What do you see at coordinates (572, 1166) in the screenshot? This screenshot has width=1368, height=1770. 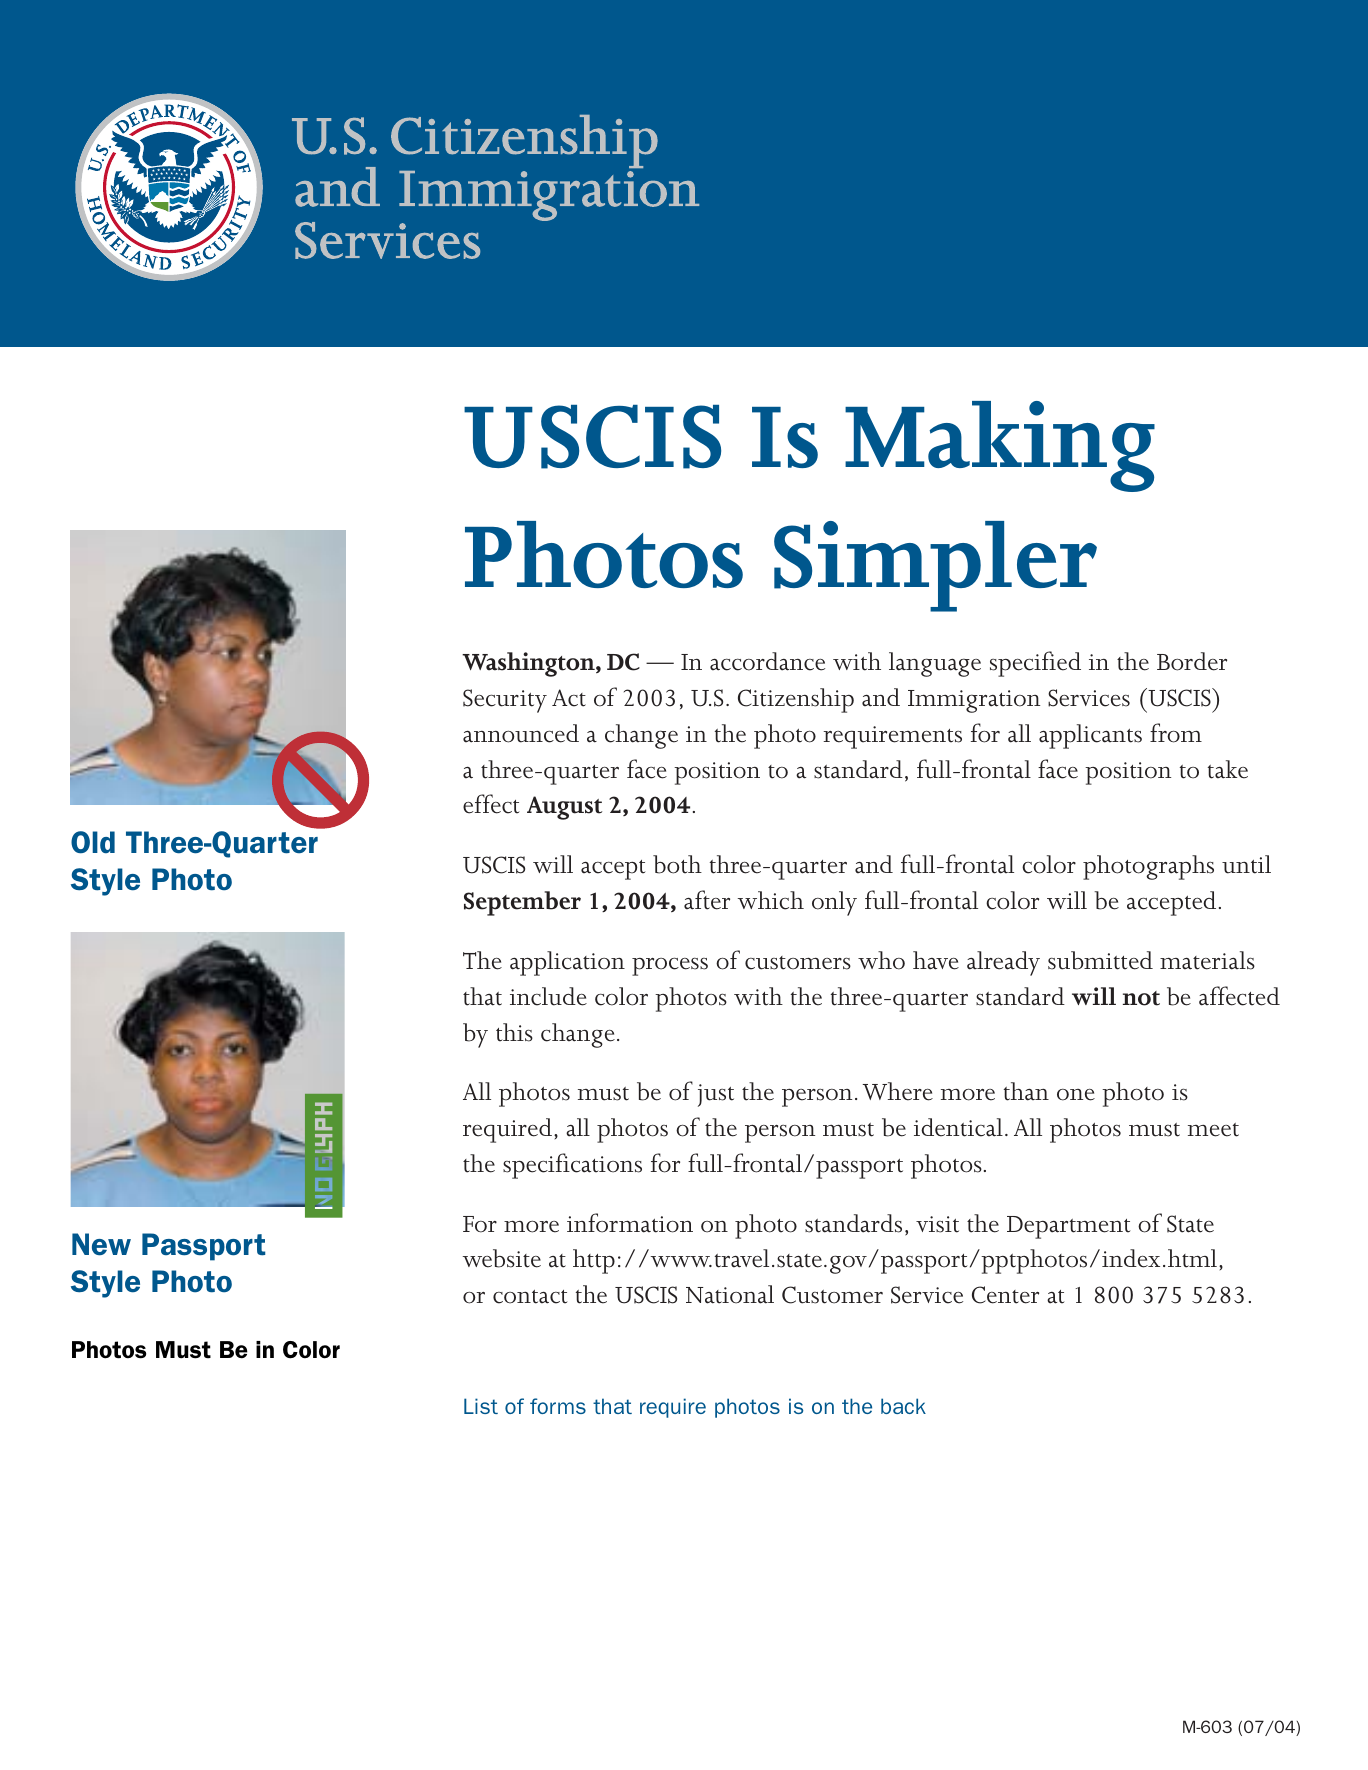 I see `specifications` at bounding box center [572, 1166].
